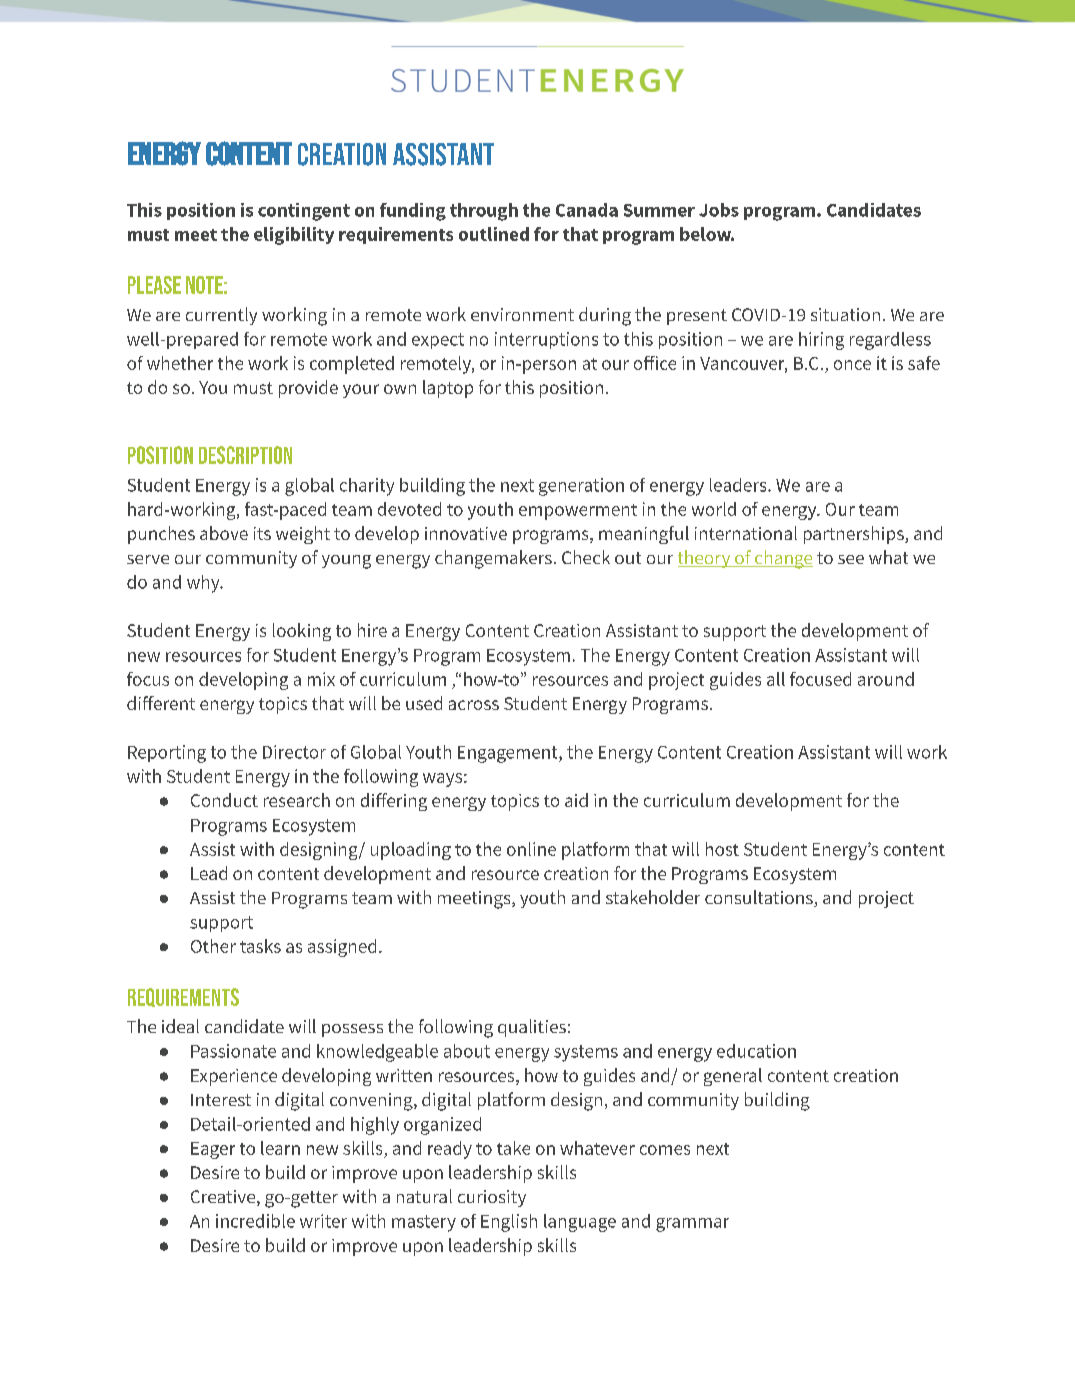 This image has height=1391, width=1075. I want to click on situation, so click(845, 314).
